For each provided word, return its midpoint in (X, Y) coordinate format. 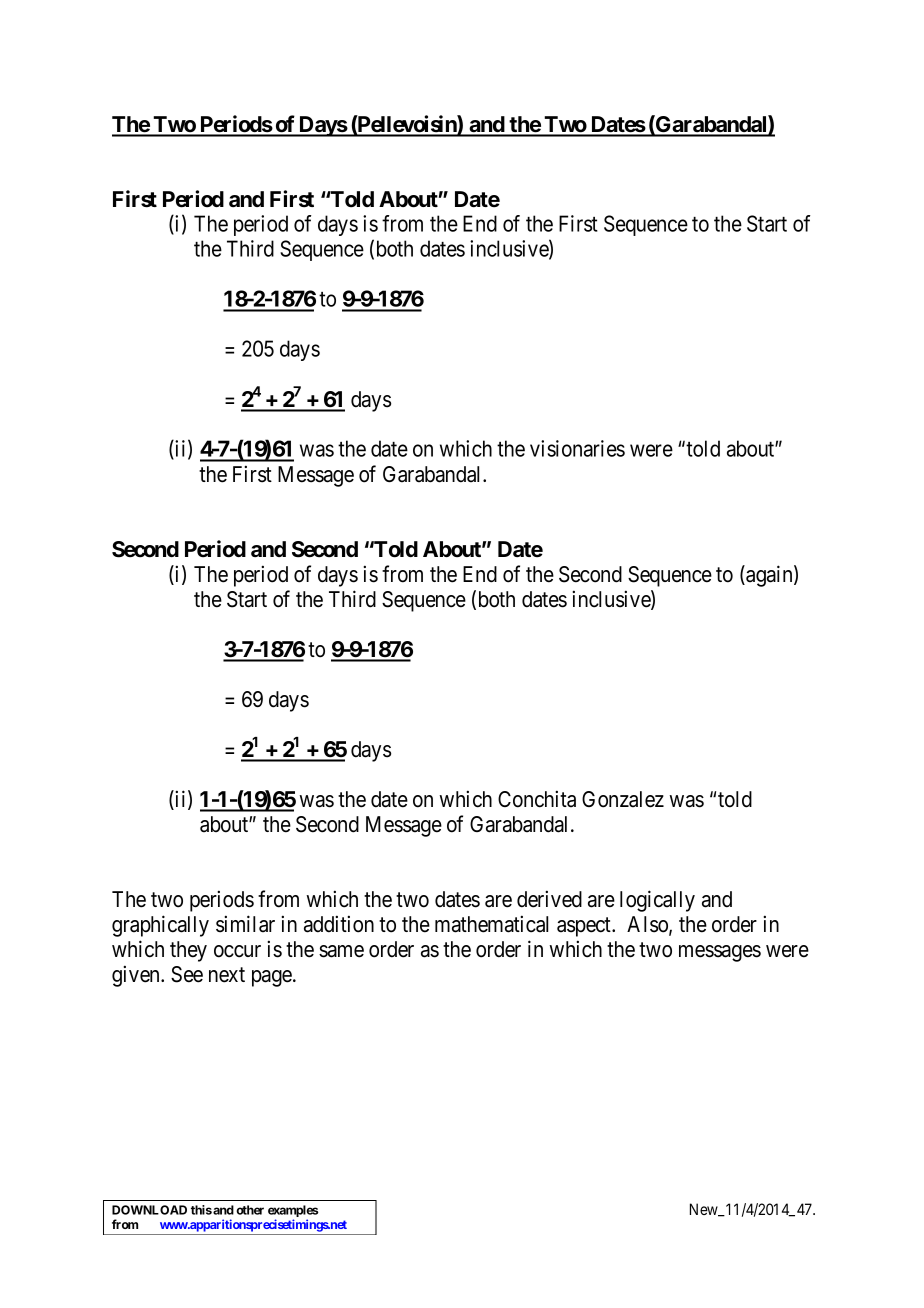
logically (657, 901)
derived (549, 899)
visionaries (577, 448)
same (341, 951)
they (188, 951)
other (250, 1210)
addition (339, 924)
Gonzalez (623, 799)
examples (293, 1212)
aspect (585, 927)
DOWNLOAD (149, 1210)
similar (245, 924)
